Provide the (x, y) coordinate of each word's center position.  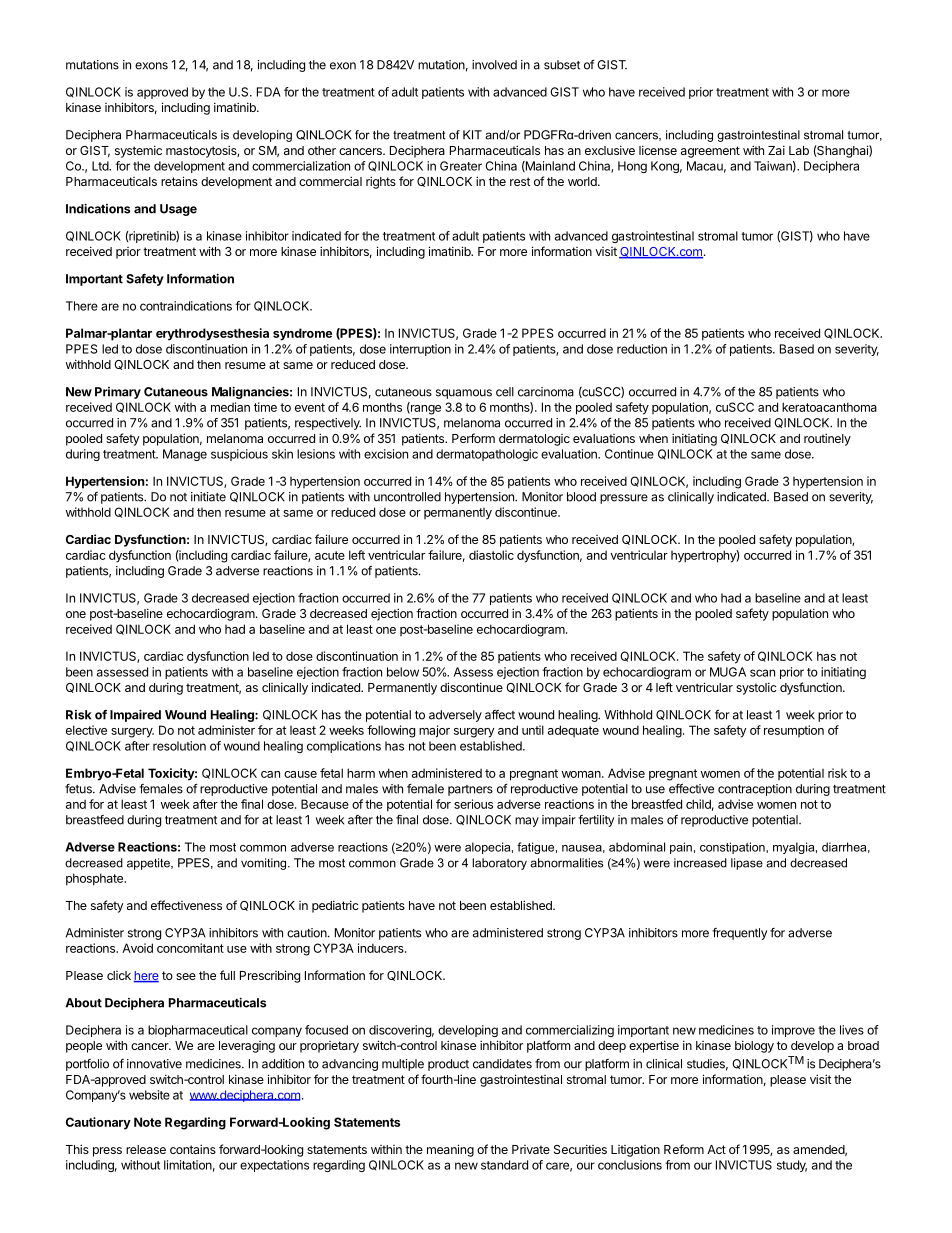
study (792, 1166)
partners (470, 790)
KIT (472, 135)
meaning (450, 1150)
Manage (185, 455)
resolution (179, 746)
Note (147, 1122)
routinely (827, 439)
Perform (473, 438)
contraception (755, 790)
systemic (138, 151)
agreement (710, 152)
